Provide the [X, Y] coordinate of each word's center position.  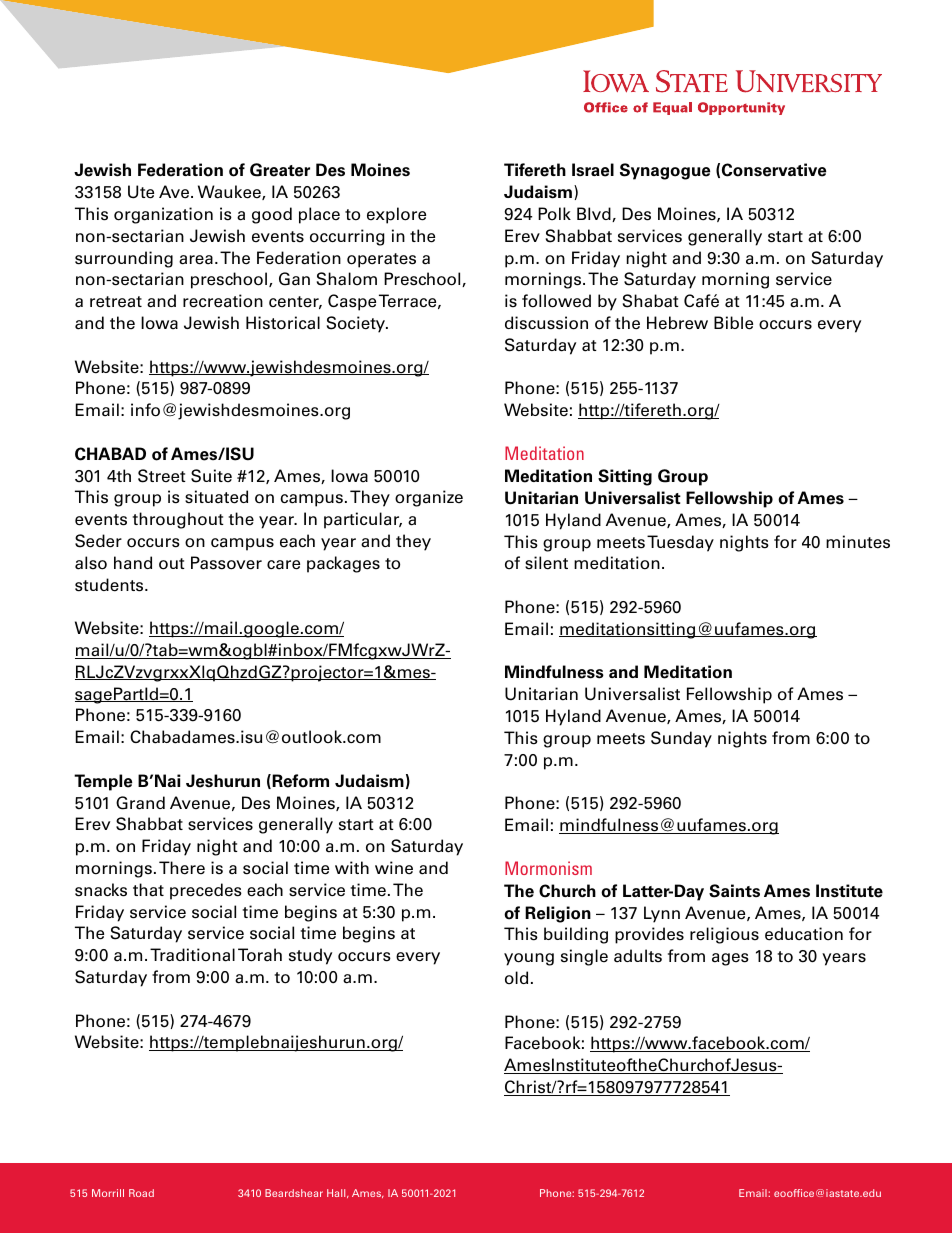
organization [163, 215]
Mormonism [548, 868]
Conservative [774, 170]
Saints [734, 891]
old [516, 978]
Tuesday [680, 543]
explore [396, 215]
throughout [178, 520]
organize [429, 498]
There [182, 868]
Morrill [108, 1193]
